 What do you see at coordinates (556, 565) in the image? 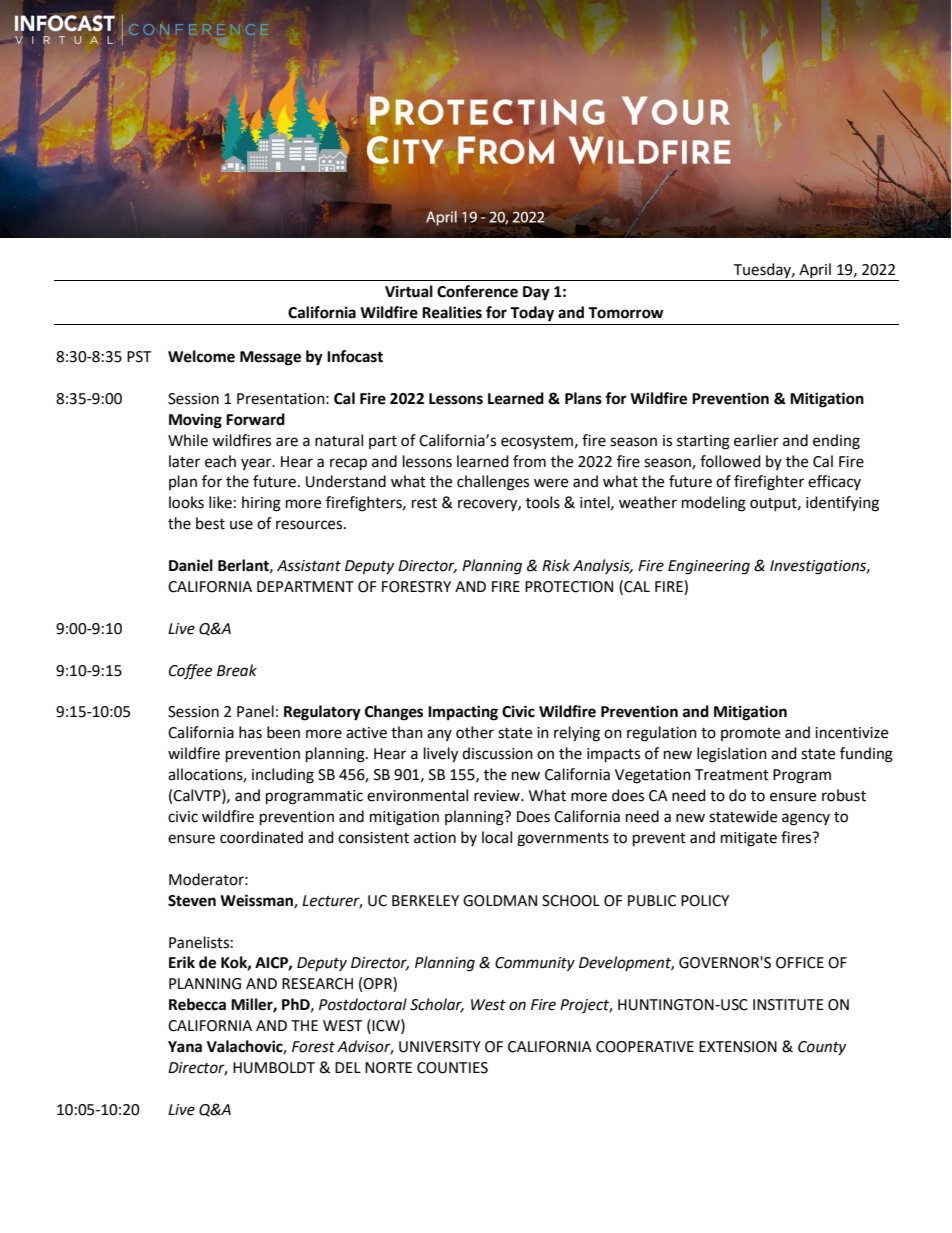
I see `Risk` at bounding box center [556, 565].
